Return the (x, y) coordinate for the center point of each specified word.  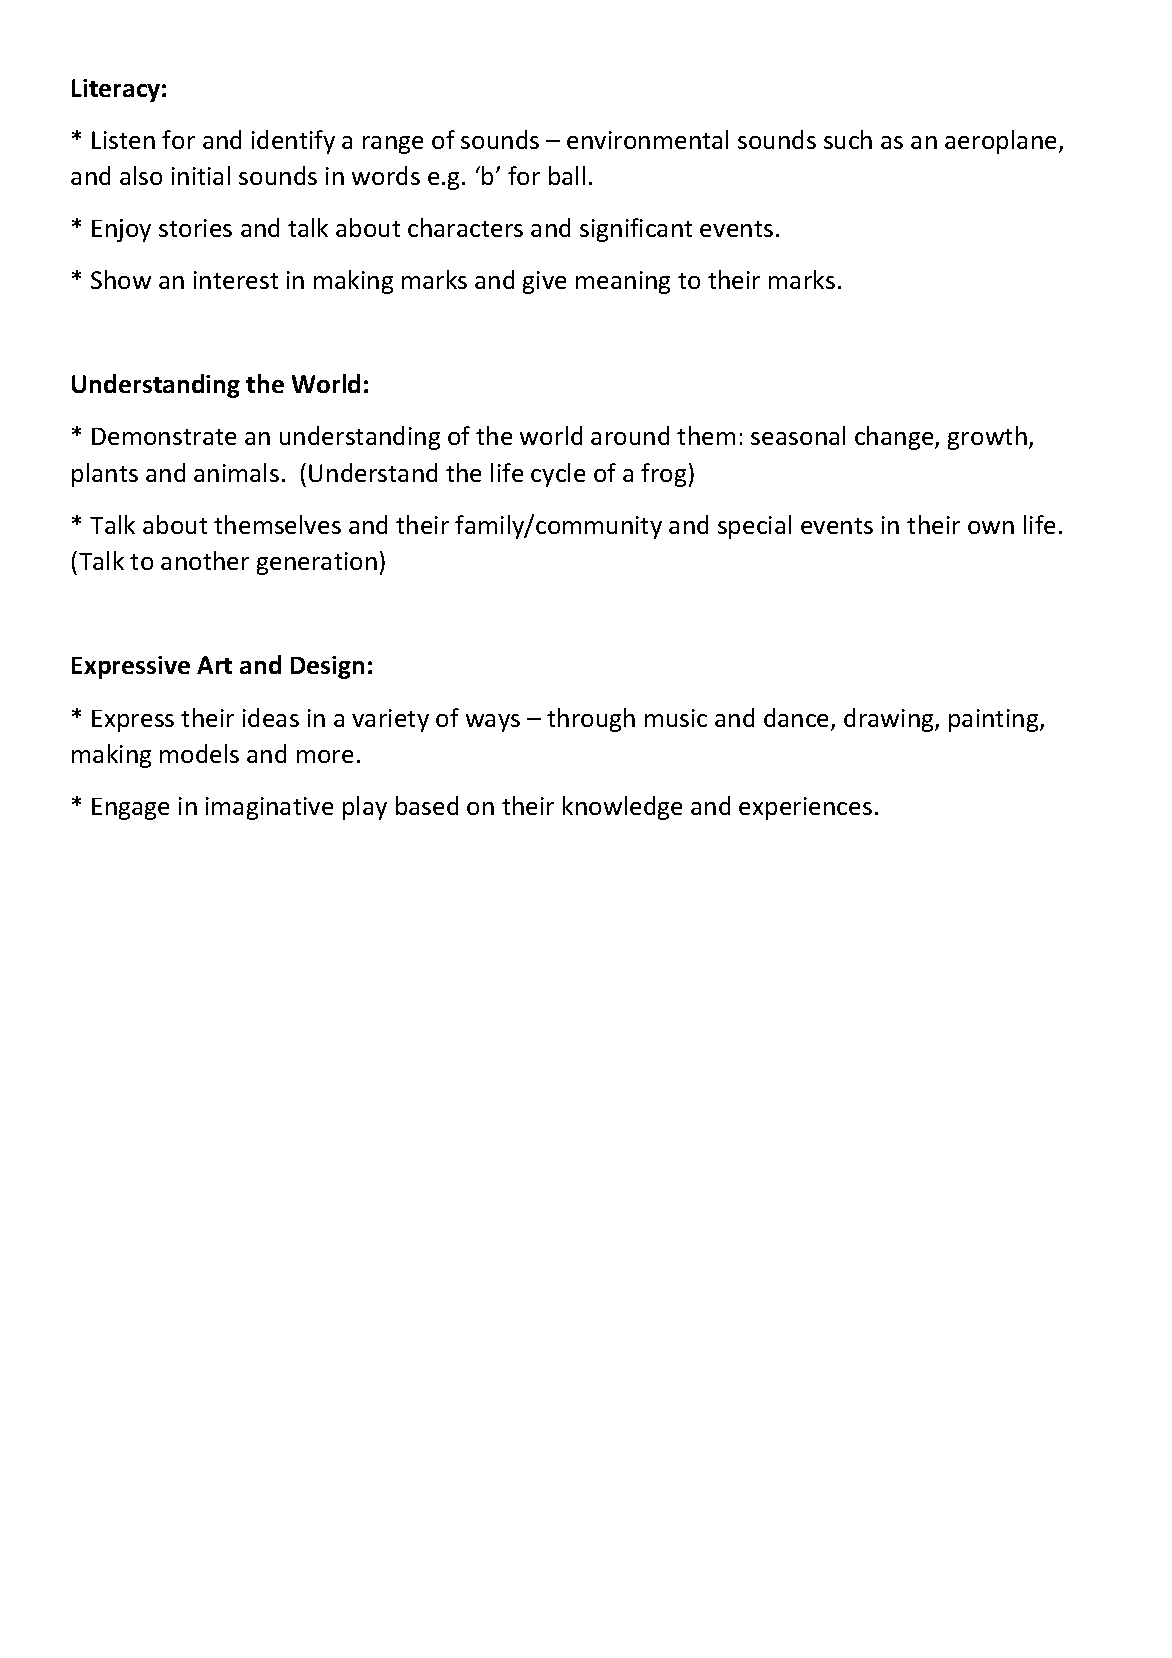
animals (236, 472)
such (848, 139)
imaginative (269, 808)
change (895, 438)
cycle (558, 475)
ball (567, 175)
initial (201, 175)
